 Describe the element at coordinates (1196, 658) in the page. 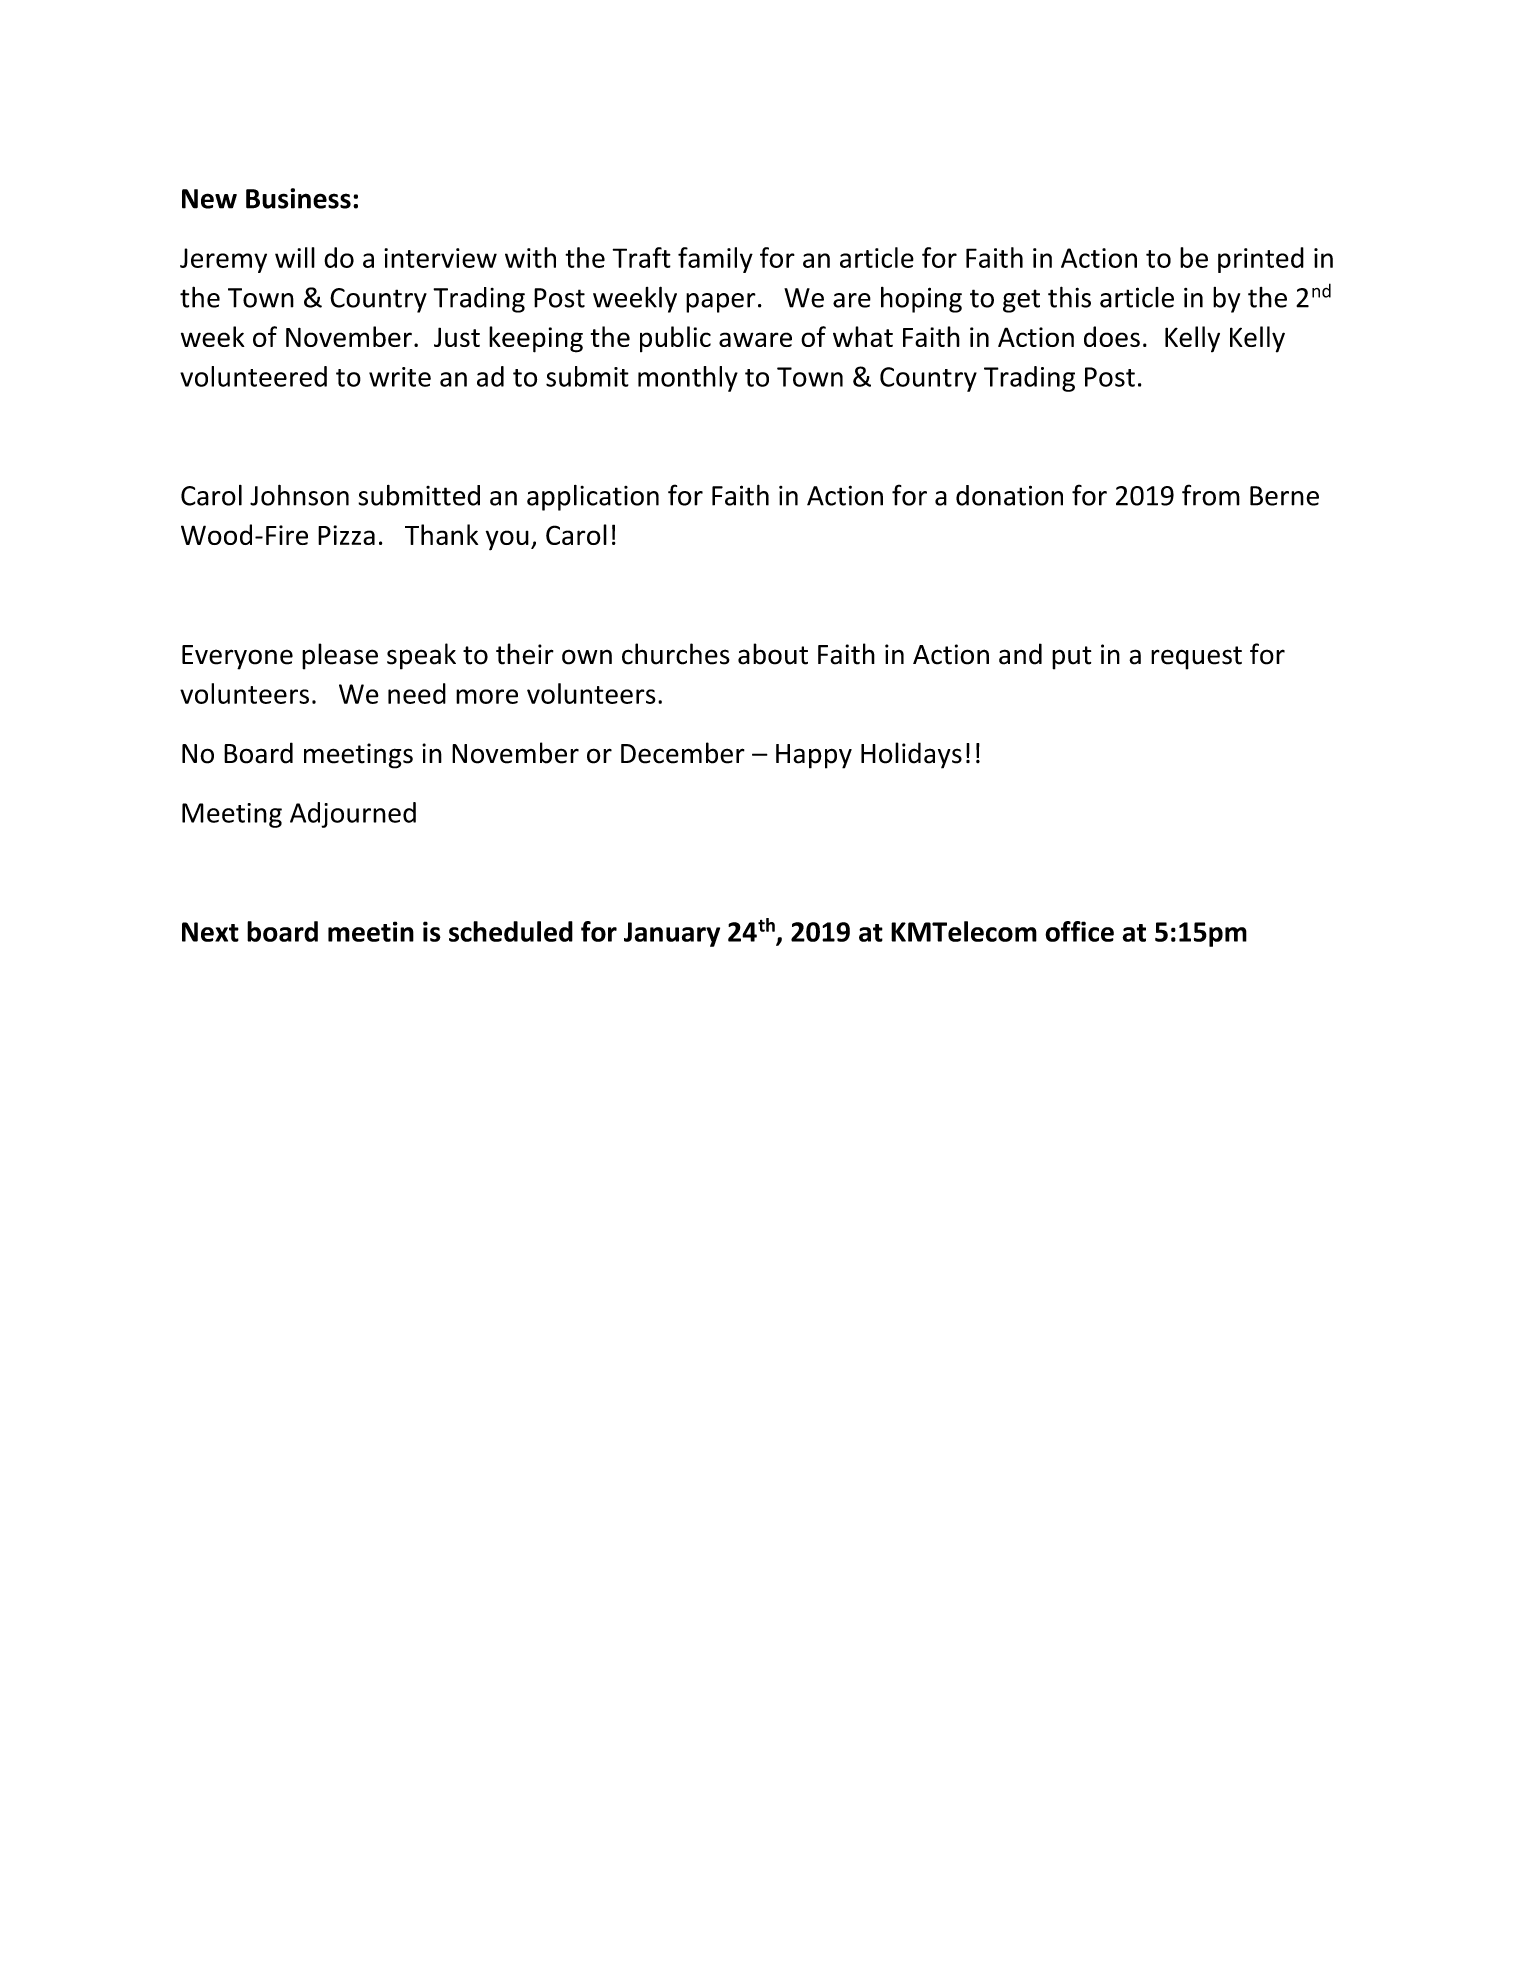

I see `request` at that location.
